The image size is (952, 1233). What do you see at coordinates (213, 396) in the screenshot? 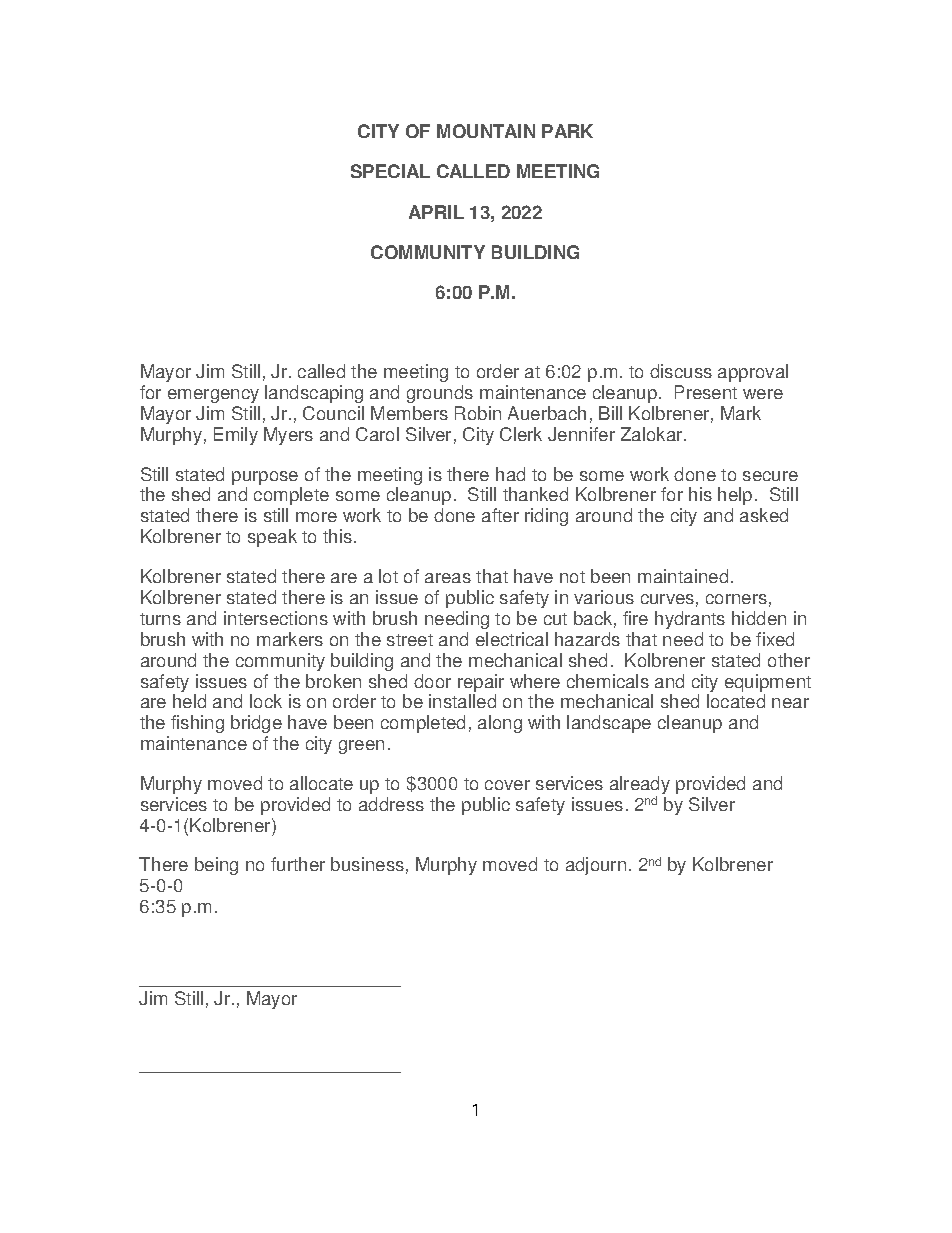
I see `emergency` at bounding box center [213, 396].
